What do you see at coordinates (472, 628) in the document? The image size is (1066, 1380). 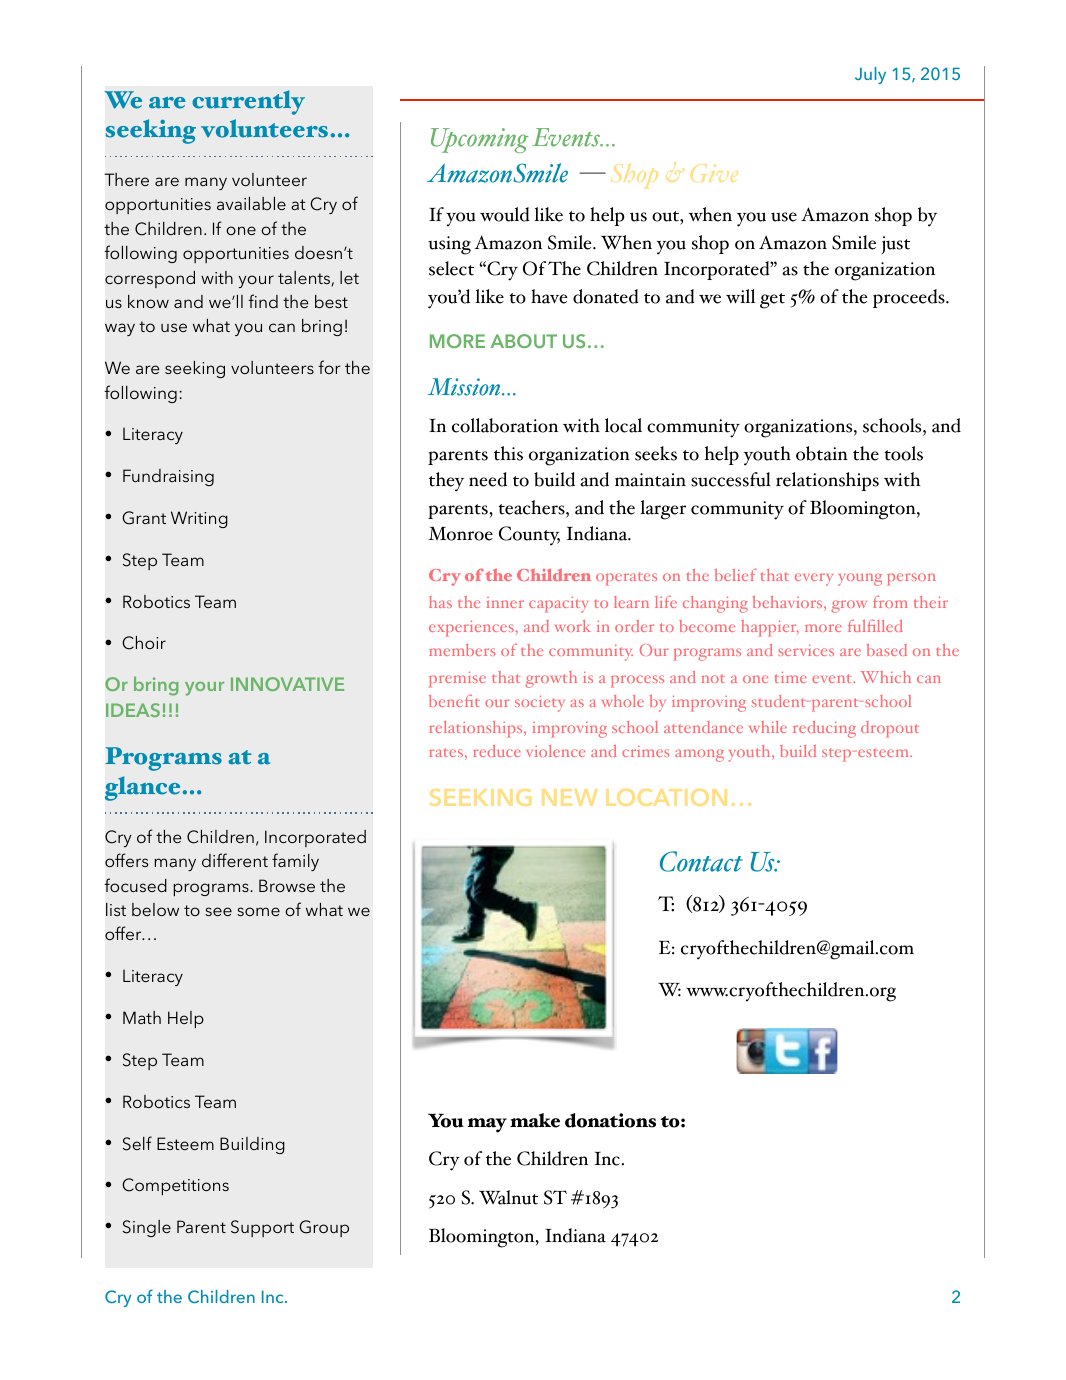 I see `experiences` at bounding box center [472, 628].
